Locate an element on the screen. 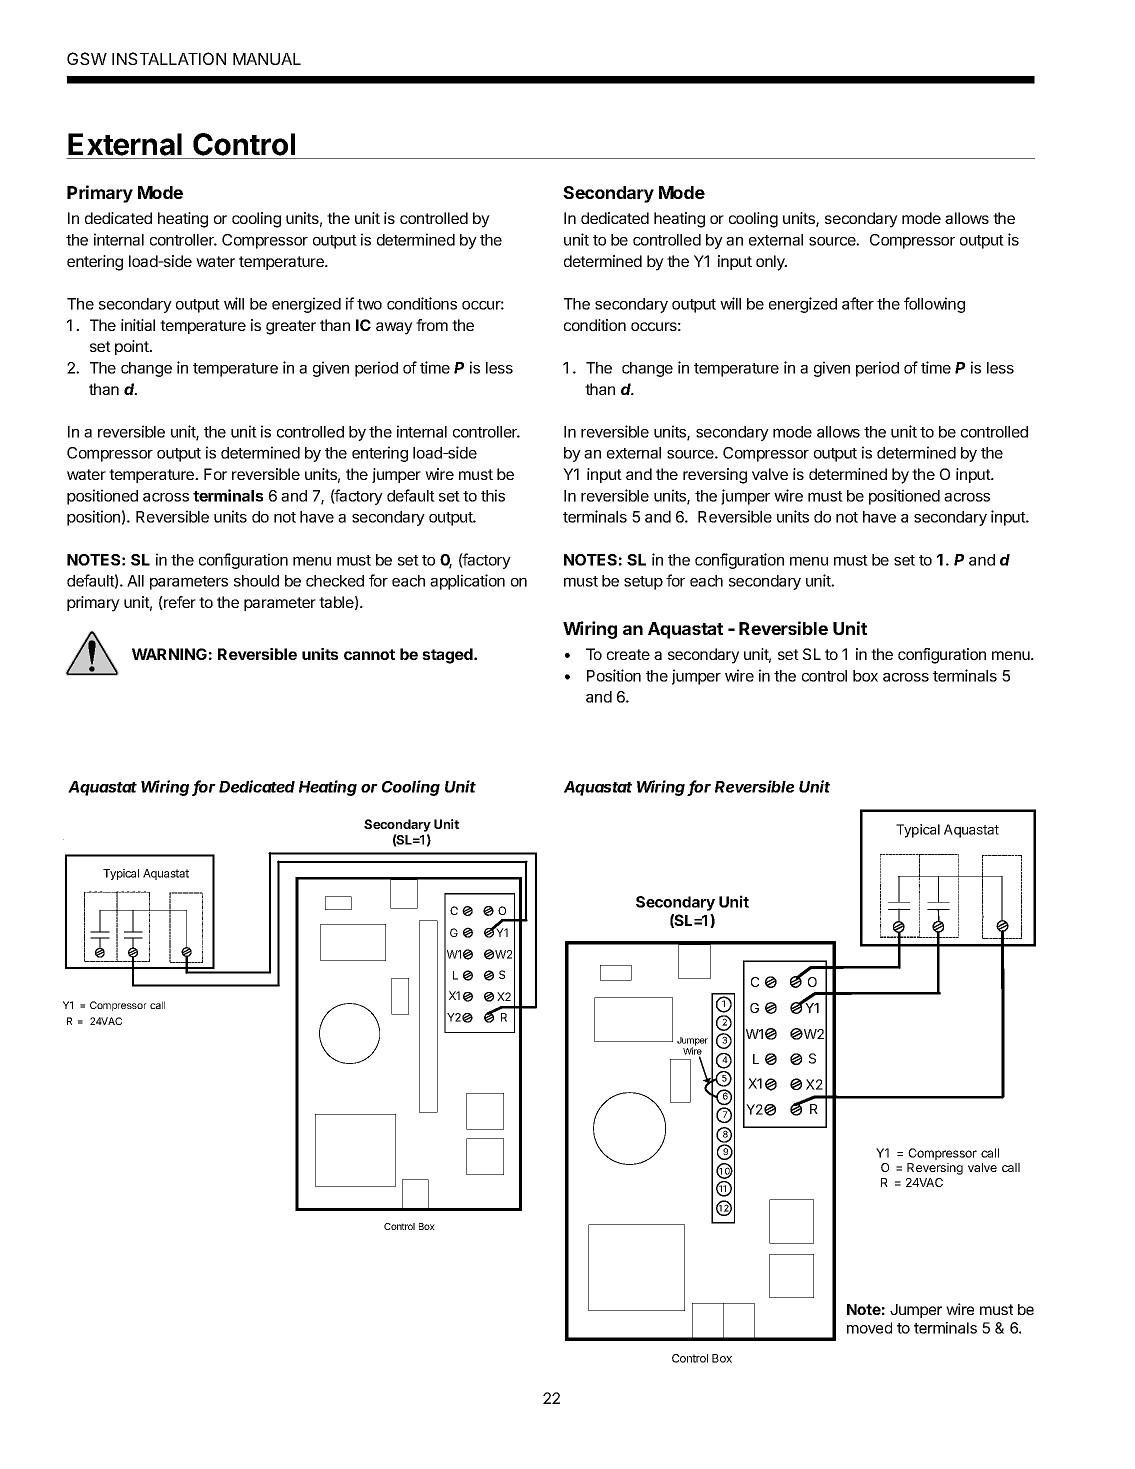  moved is located at coordinates (869, 1328).
